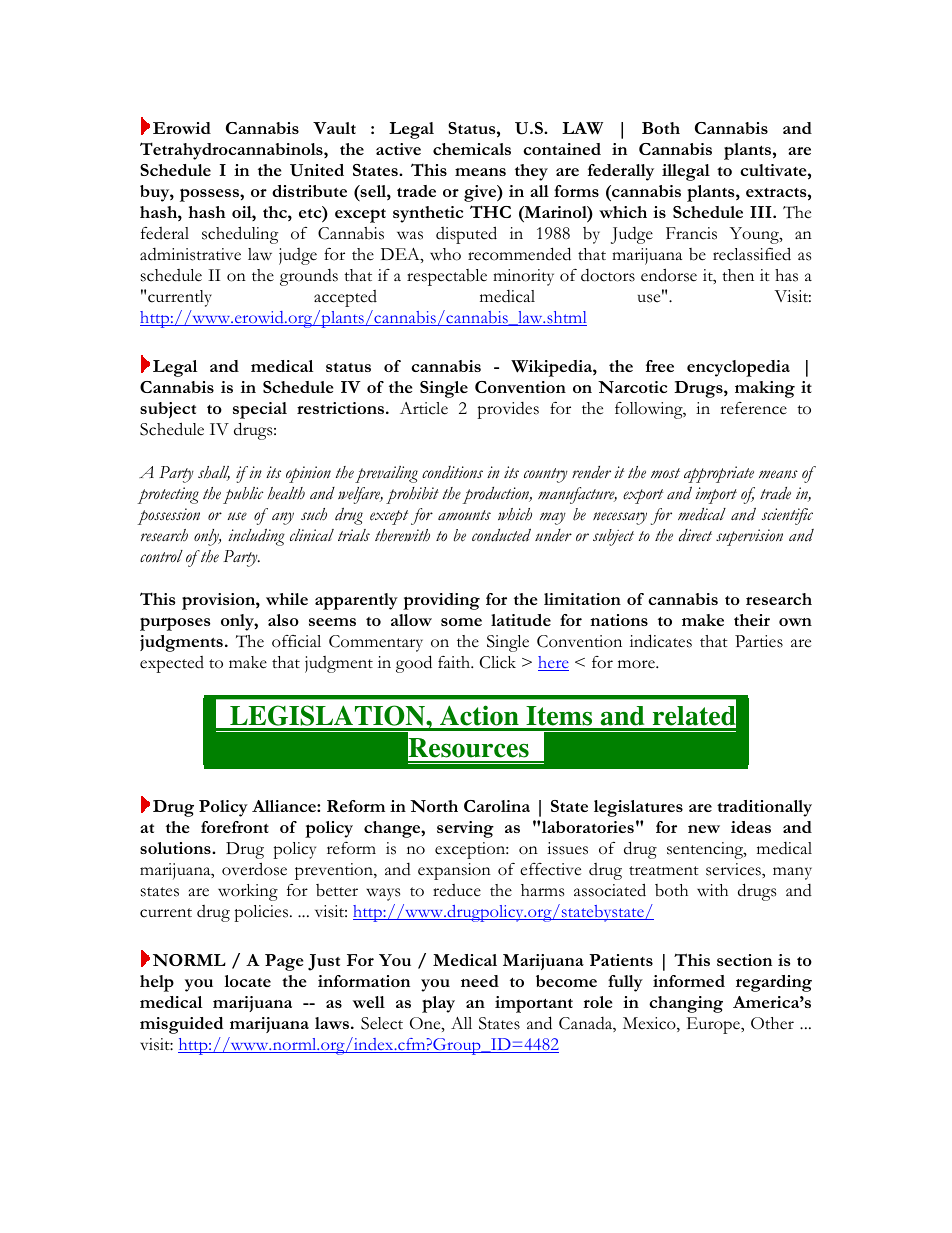 The width and height of the image is (952, 1233). Describe the element at coordinates (738, 368) in the image. I see `encyclopedia` at that location.
